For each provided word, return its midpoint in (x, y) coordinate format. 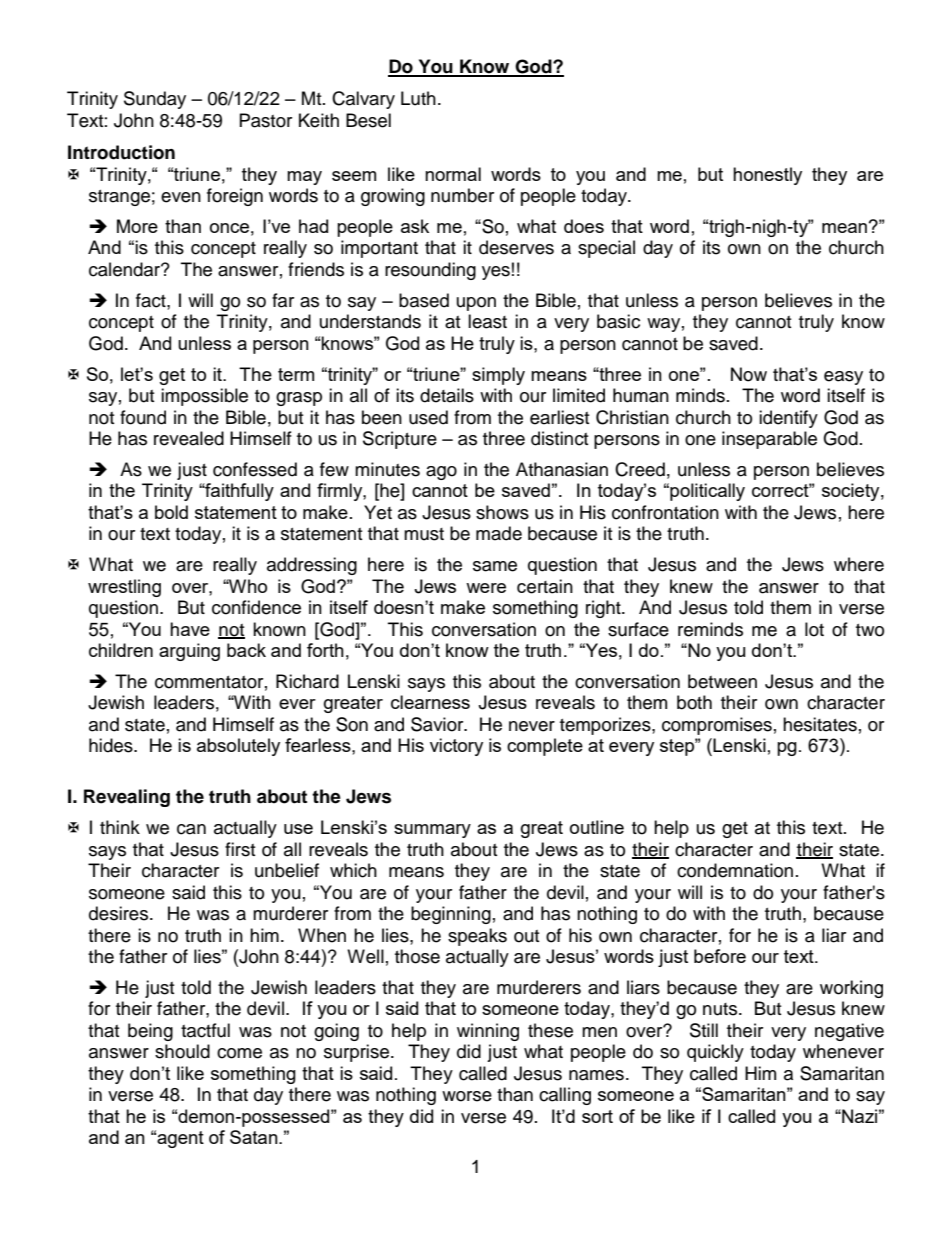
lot (814, 629)
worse (467, 1096)
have (190, 629)
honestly (767, 176)
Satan (255, 1137)
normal (453, 174)
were (486, 588)
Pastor (266, 120)
